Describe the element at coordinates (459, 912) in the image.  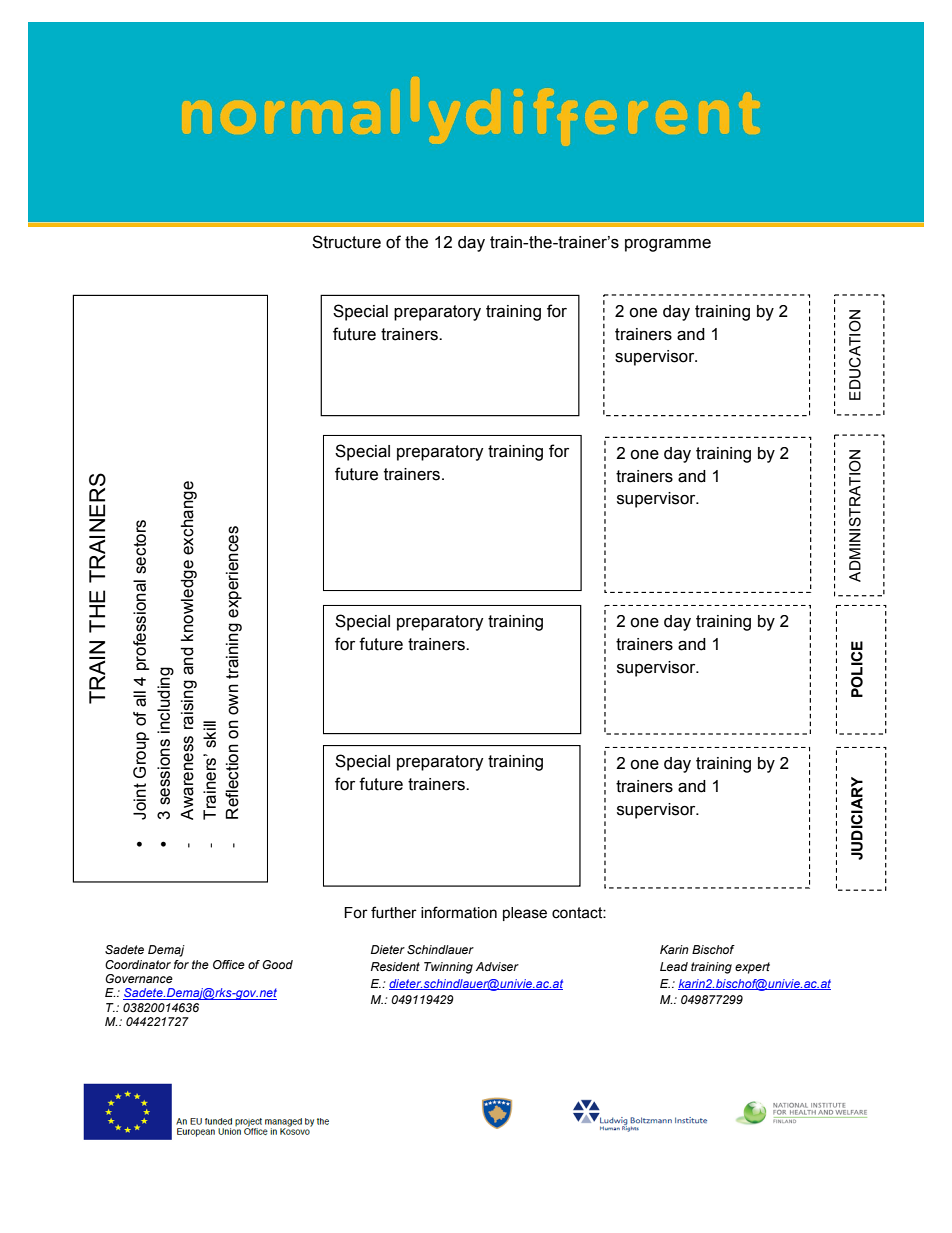
I see `information` at that location.
